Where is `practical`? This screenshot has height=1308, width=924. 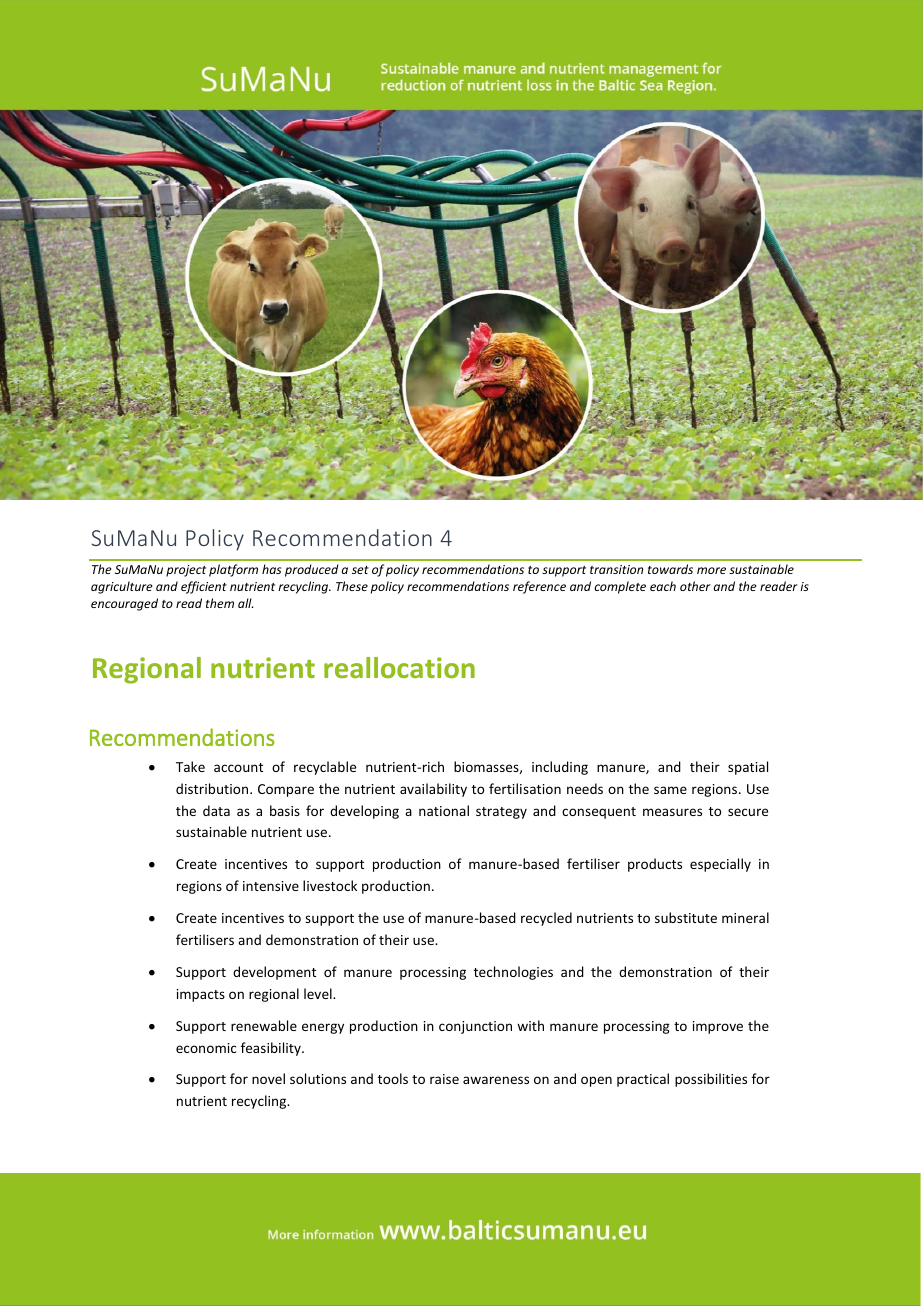
practical is located at coordinates (643, 1080).
